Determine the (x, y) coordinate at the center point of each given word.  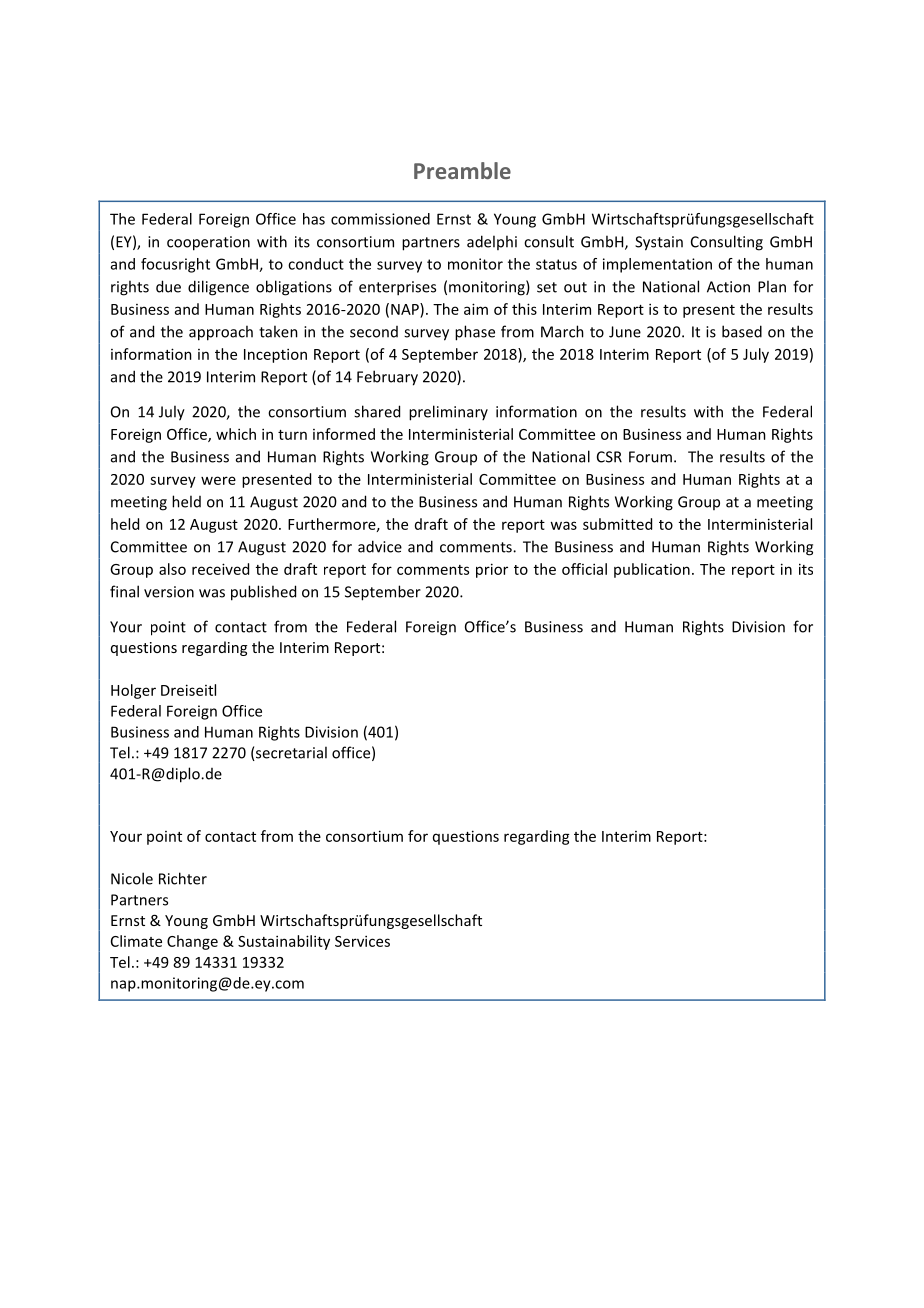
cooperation (208, 243)
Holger (133, 691)
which (236, 434)
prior (492, 570)
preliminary (448, 413)
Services (362, 941)
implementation (657, 265)
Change (192, 942)
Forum (650, 457)
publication (652, 570)
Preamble (462, 170)
